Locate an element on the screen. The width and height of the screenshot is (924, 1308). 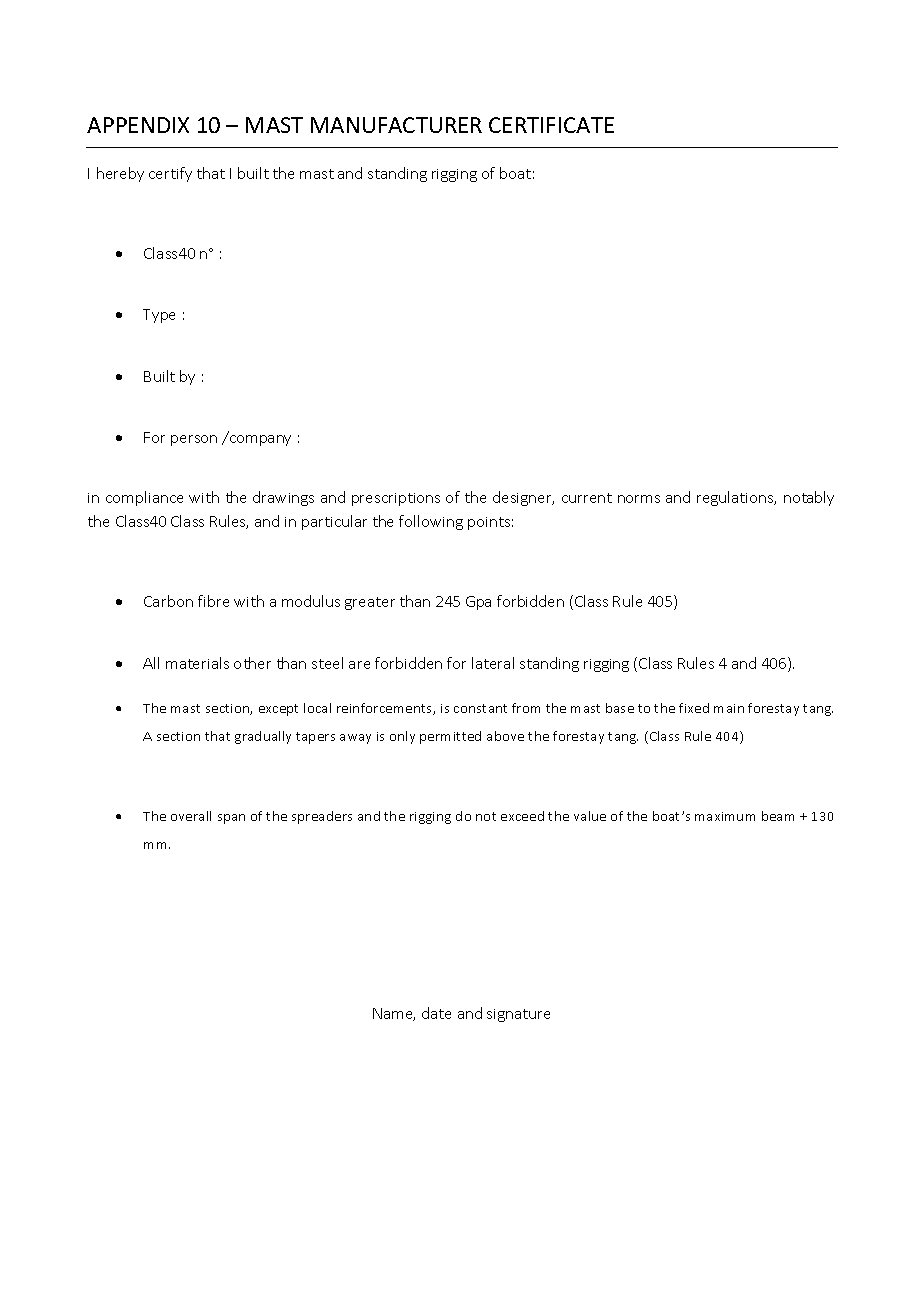
date is located at coordinates (436, 1013).
